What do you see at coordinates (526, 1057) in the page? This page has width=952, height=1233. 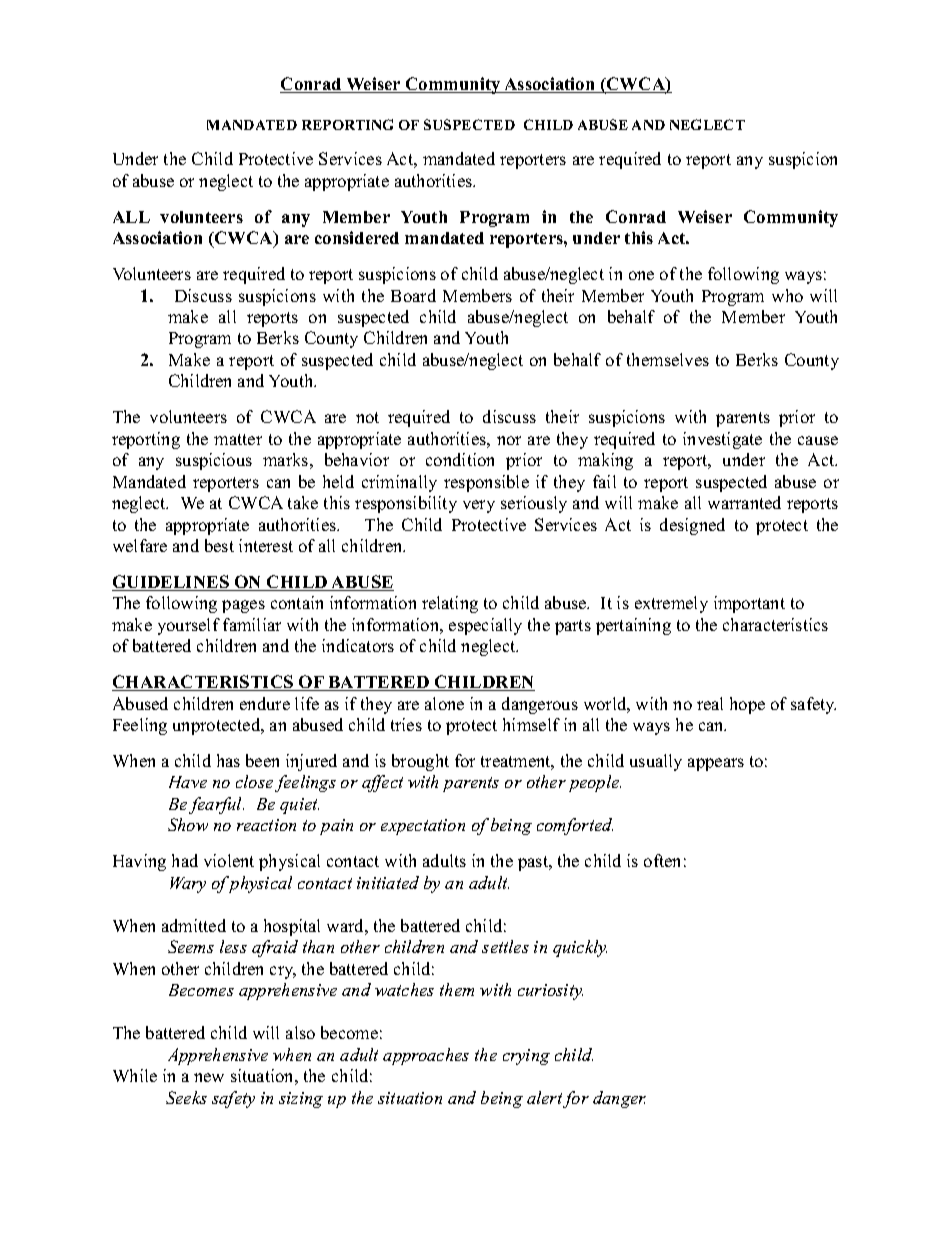 I see `crying` at bounding box center [526, 1057].
